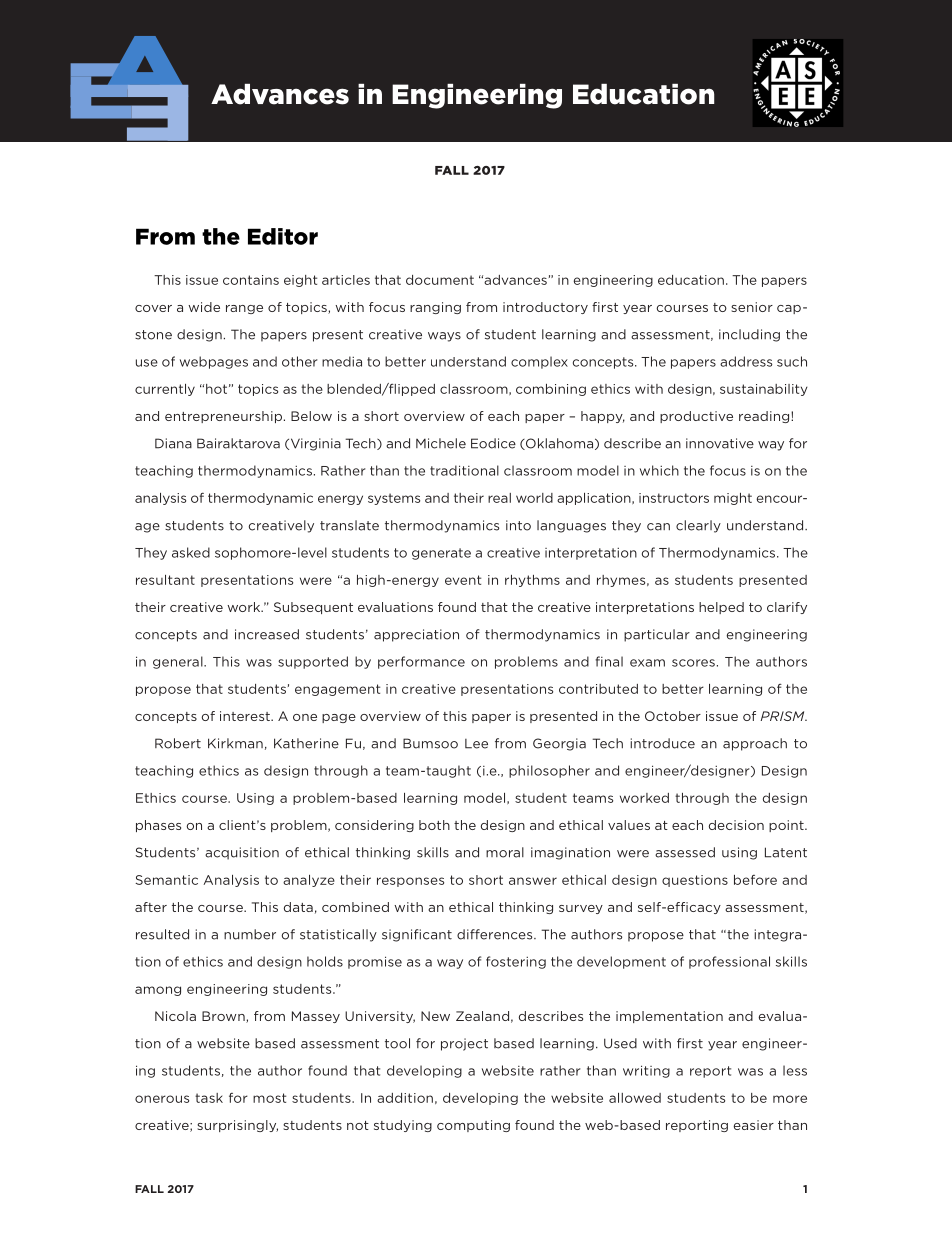  I want to click on Lee, so click(476, 744).
